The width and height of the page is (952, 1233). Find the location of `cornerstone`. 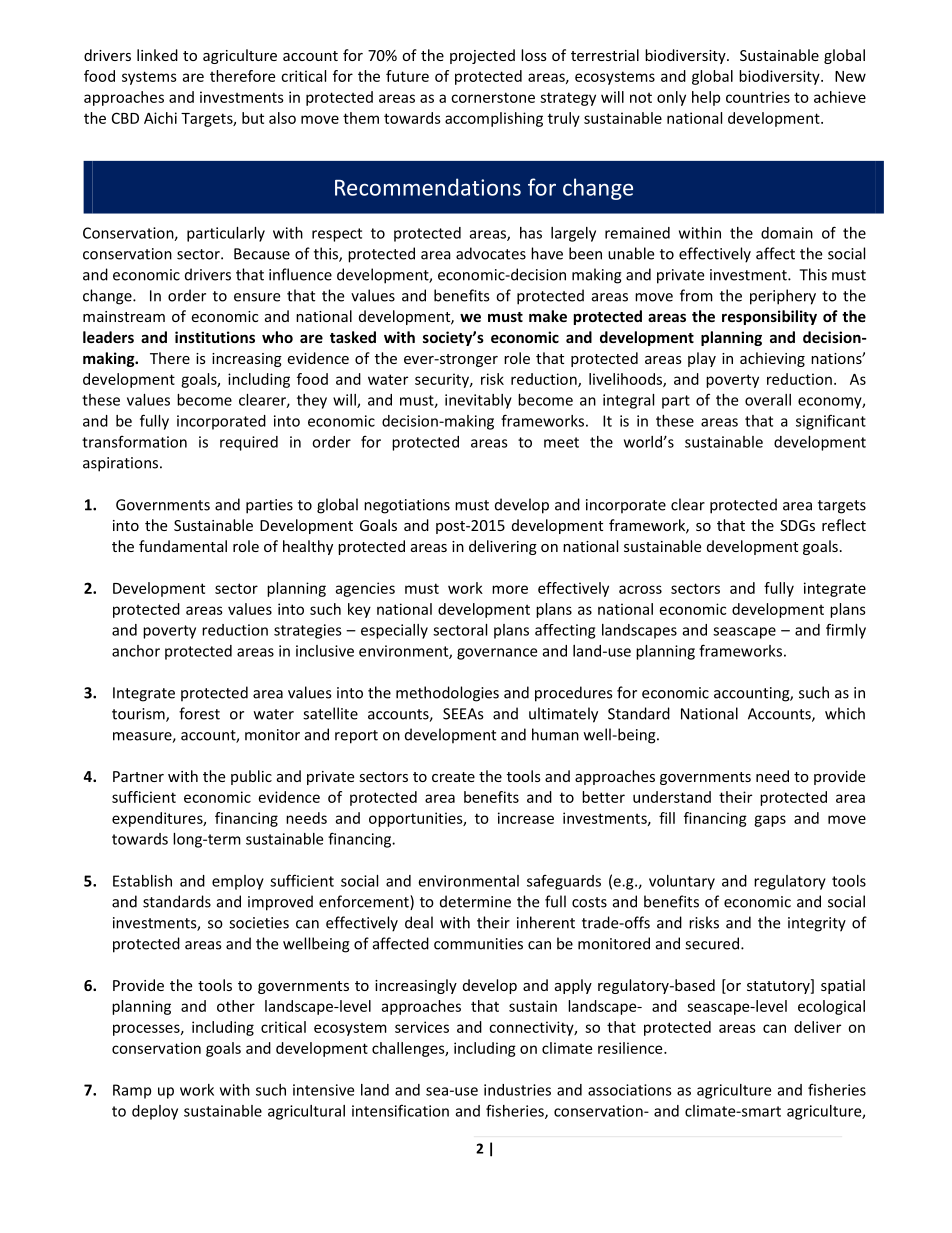

cornerstone is located at coordinates (493, 97).
